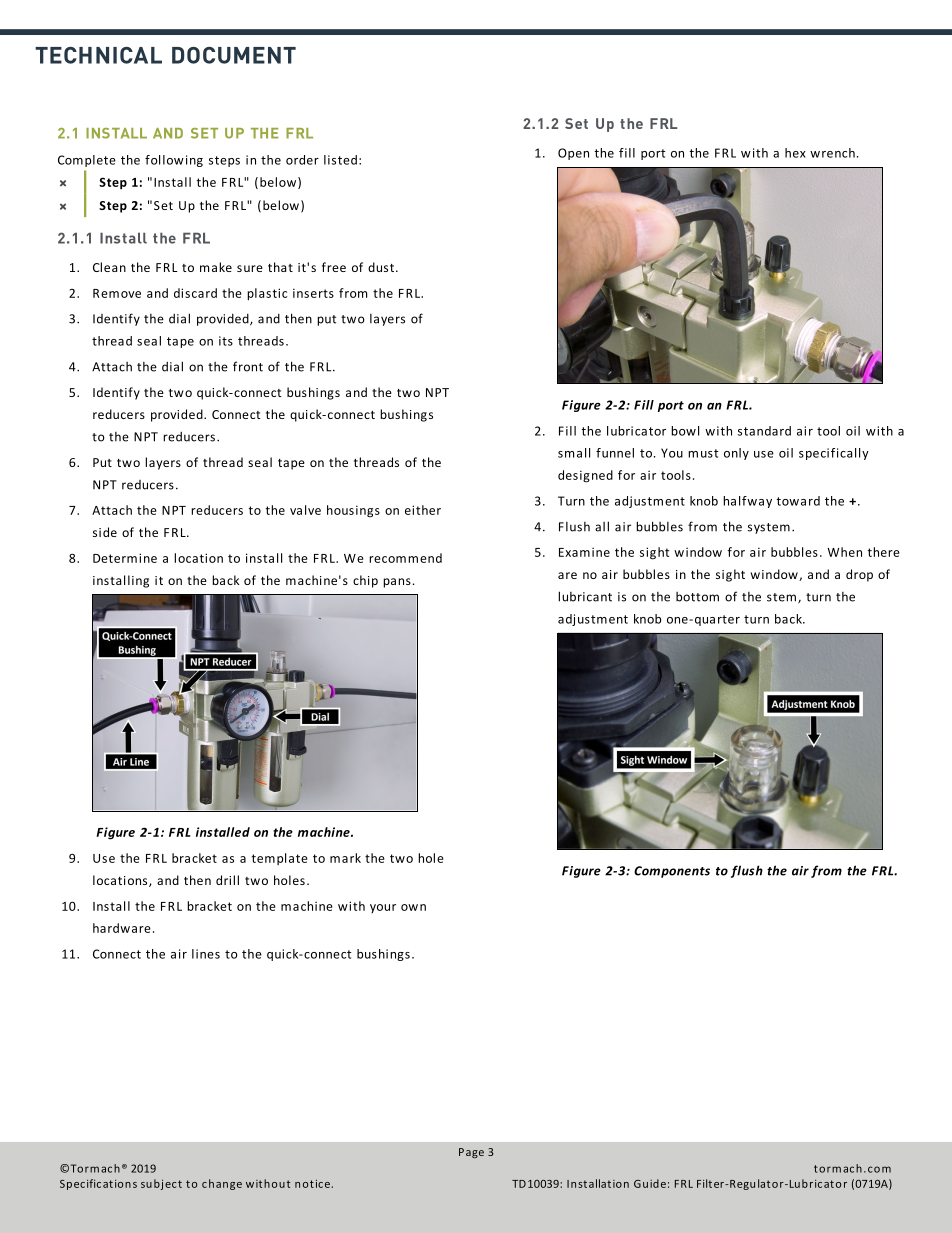  Describe the element at coordinates (672, 872) in the image. I see `Components` at that location.
